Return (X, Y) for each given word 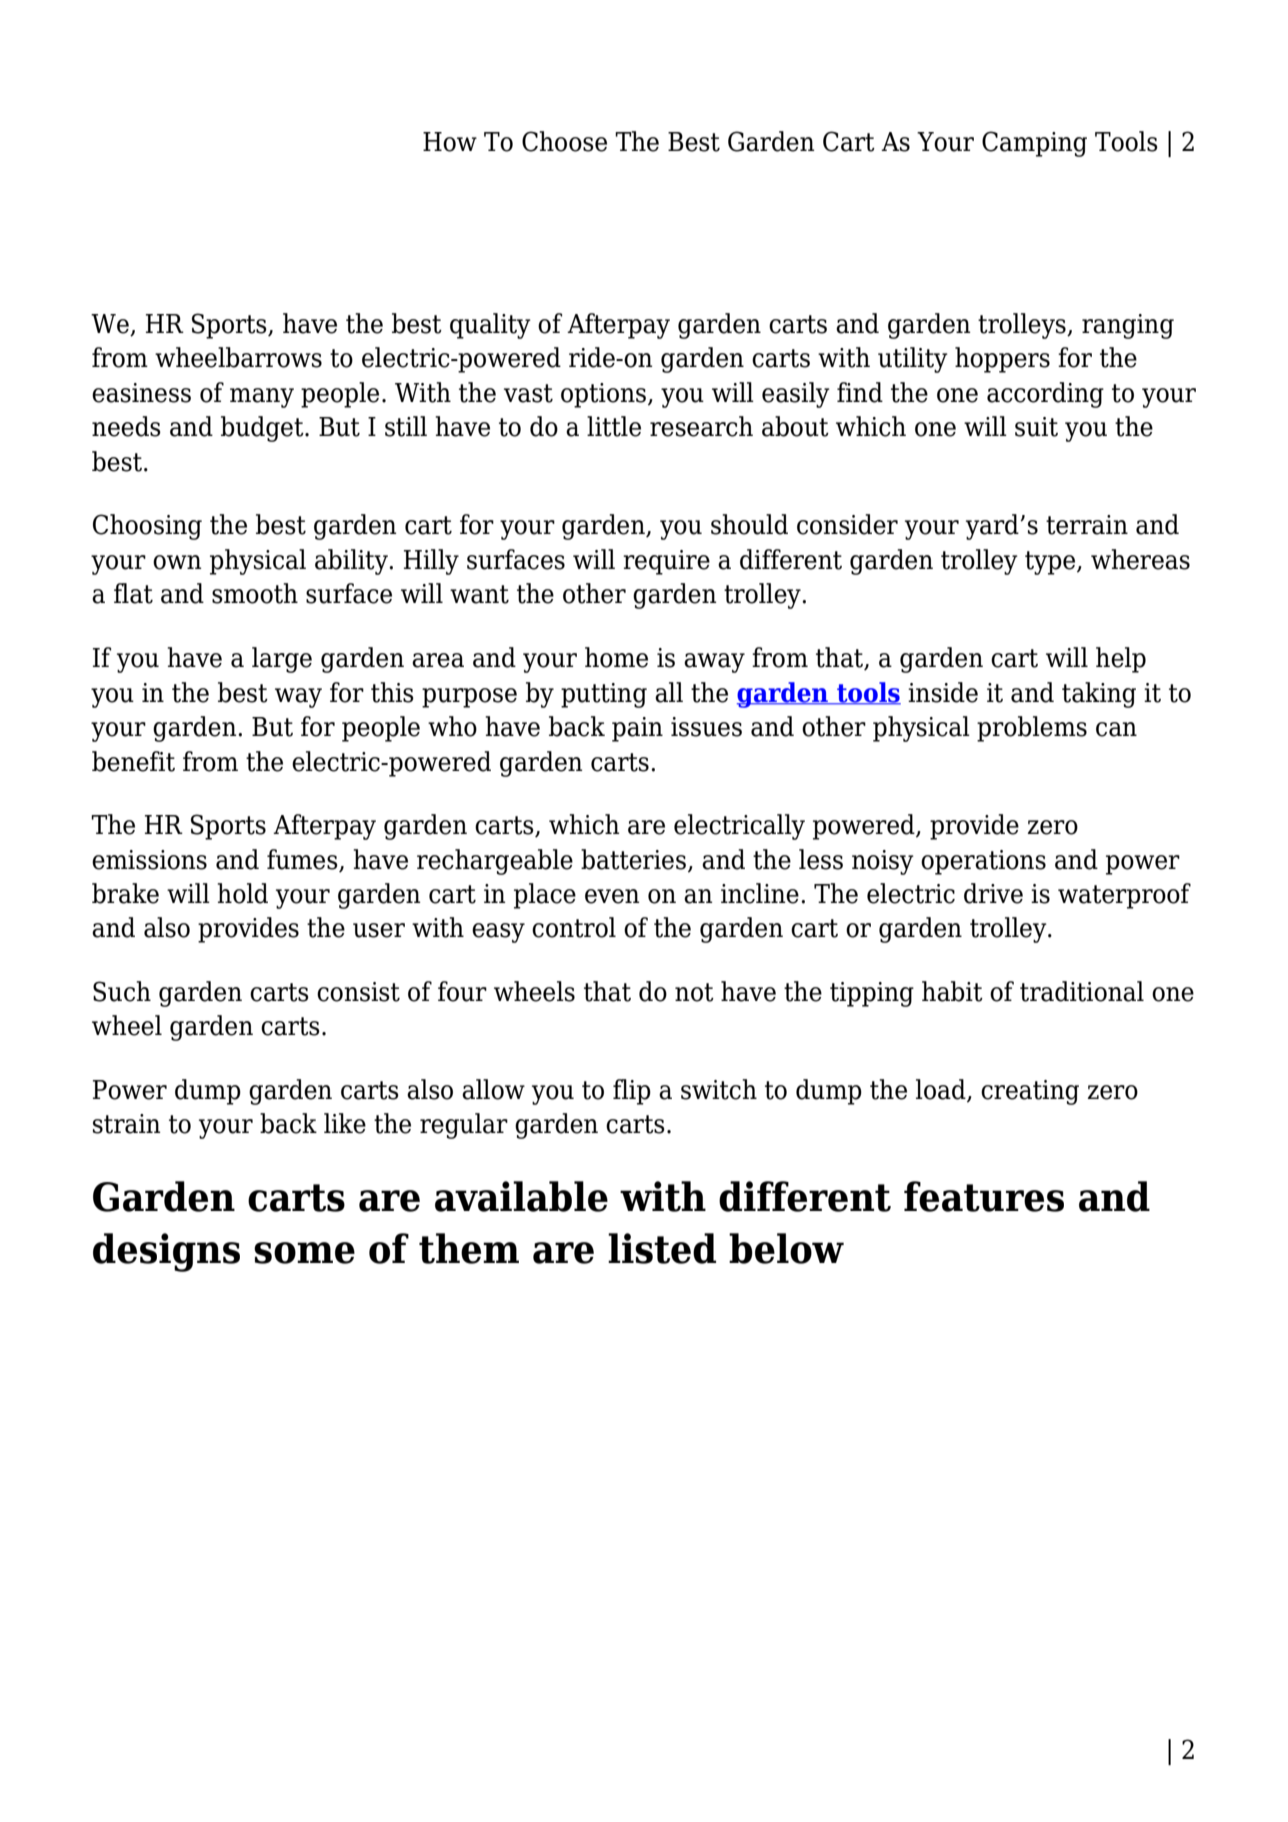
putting (604, 695)
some (304, 1253)
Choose (564, 141)
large (282, 660)
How (450, 142)
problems (1032, 729)
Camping (1034, 144)
